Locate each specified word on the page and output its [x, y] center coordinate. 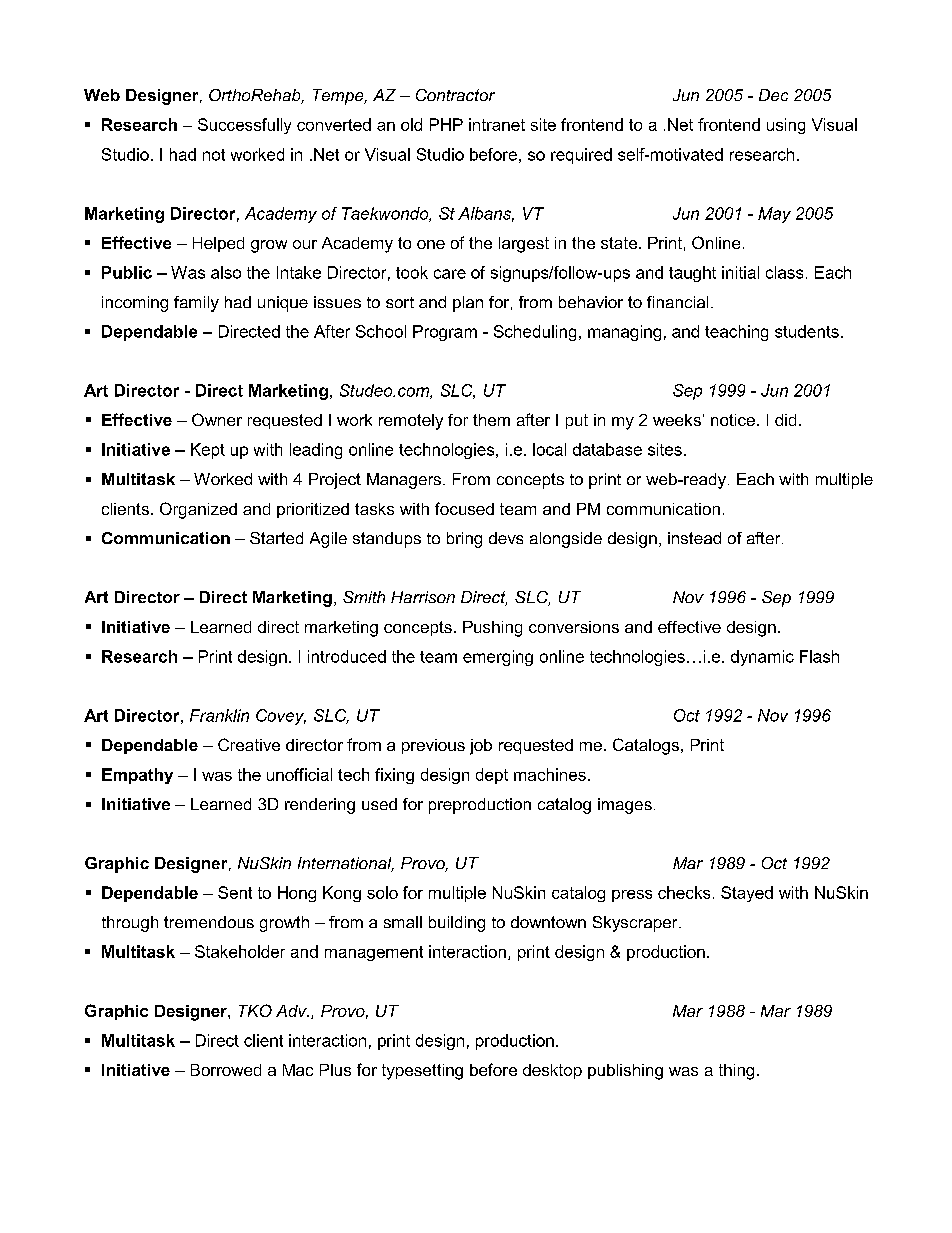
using [786, 126]
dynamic [762, 658]
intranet [497, 124]
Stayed [747, 894]
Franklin [219, 715]
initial [740, 272]
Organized [198, 510]
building [457, 924]
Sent [235, 892]
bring [464, 540]
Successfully [244, 126]
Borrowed [226, 1070]
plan [468, 304]
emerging [498, 658]
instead [694, 538]
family [196, 304]
